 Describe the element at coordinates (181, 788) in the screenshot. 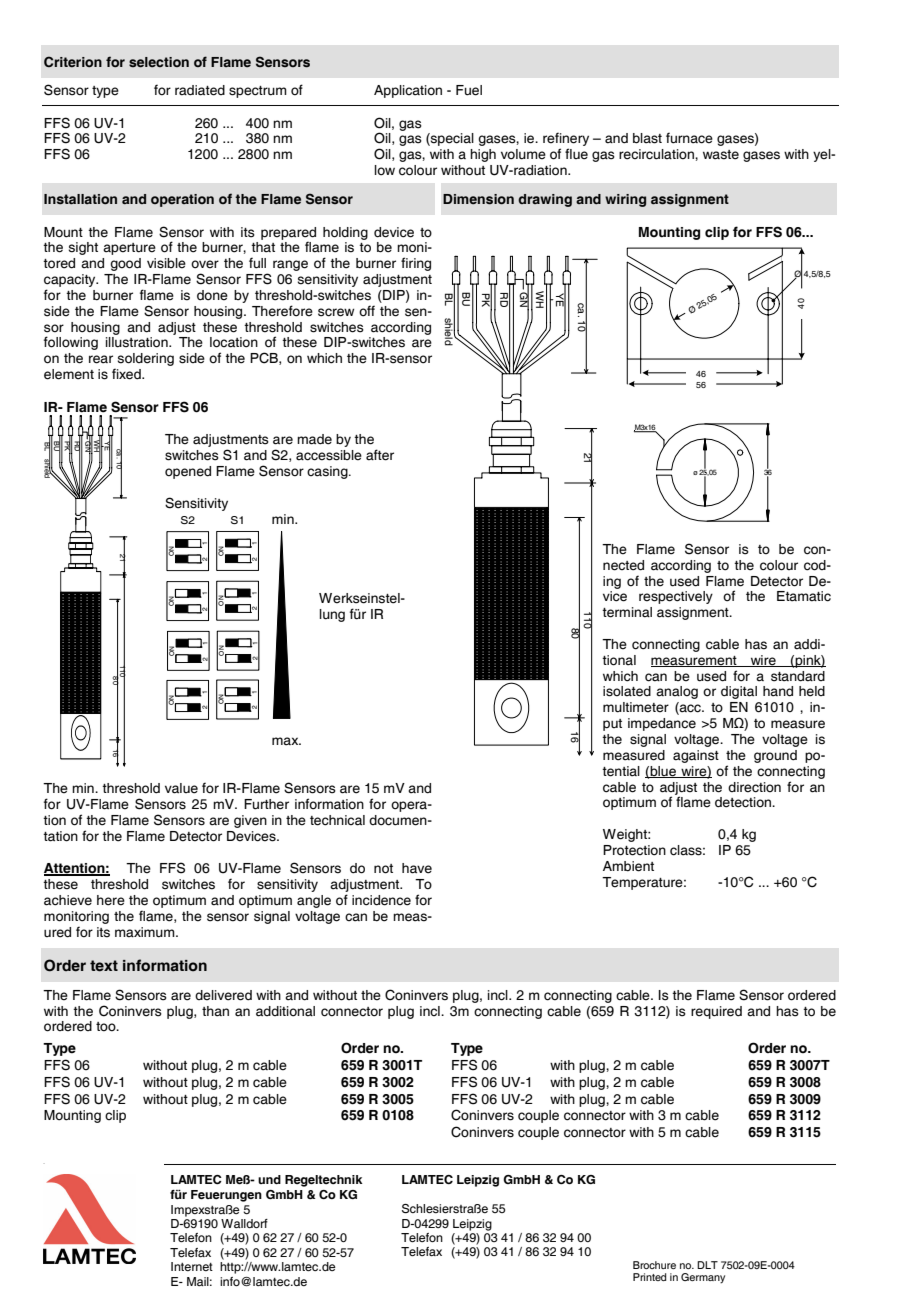

I see `value` at that location.
